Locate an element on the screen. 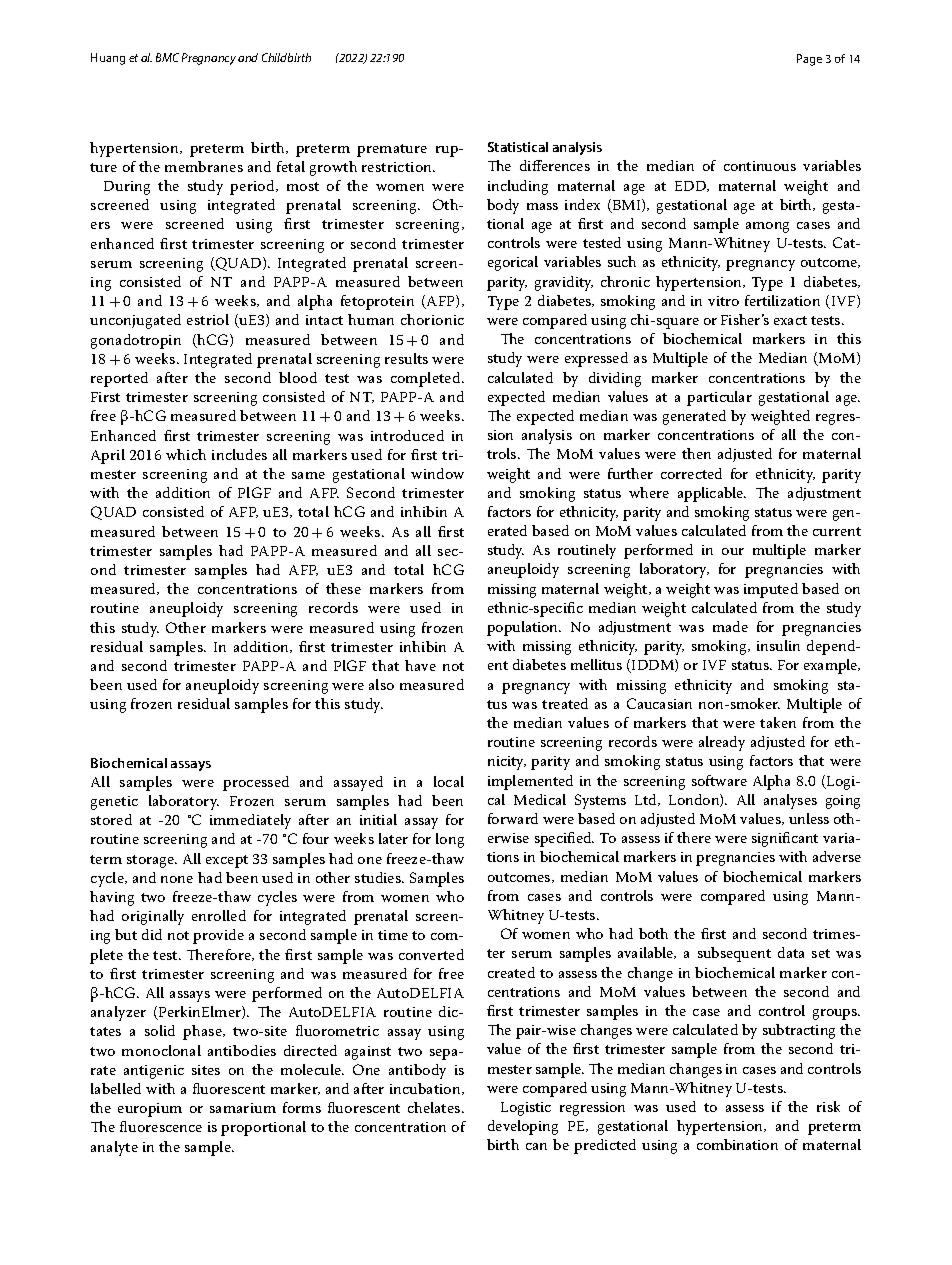 Image resolution: width=952 pixels, height=1265 pixels. except is located at coordinates (227, 861).
